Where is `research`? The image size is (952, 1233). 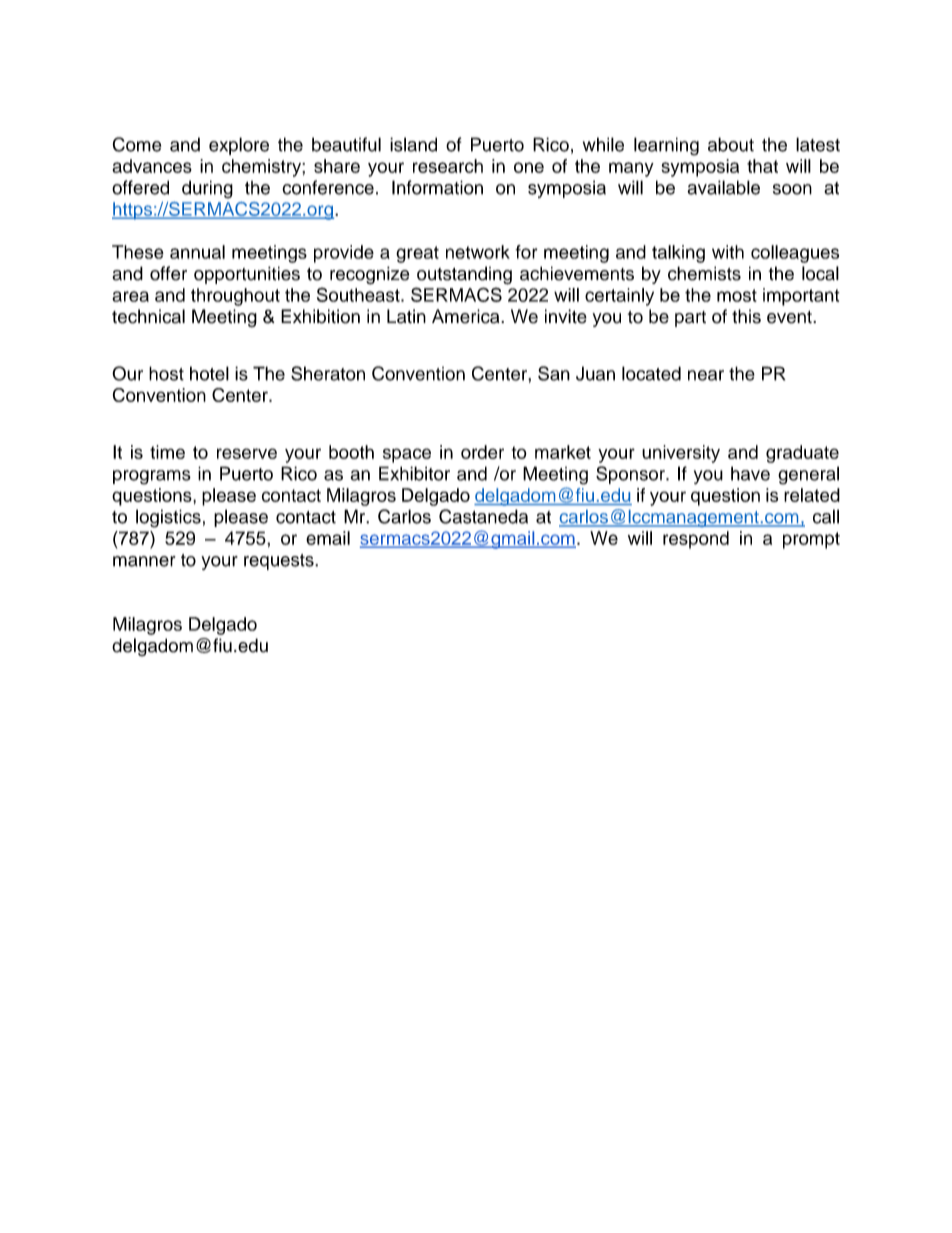
research is located at coordinates (448, 166).
